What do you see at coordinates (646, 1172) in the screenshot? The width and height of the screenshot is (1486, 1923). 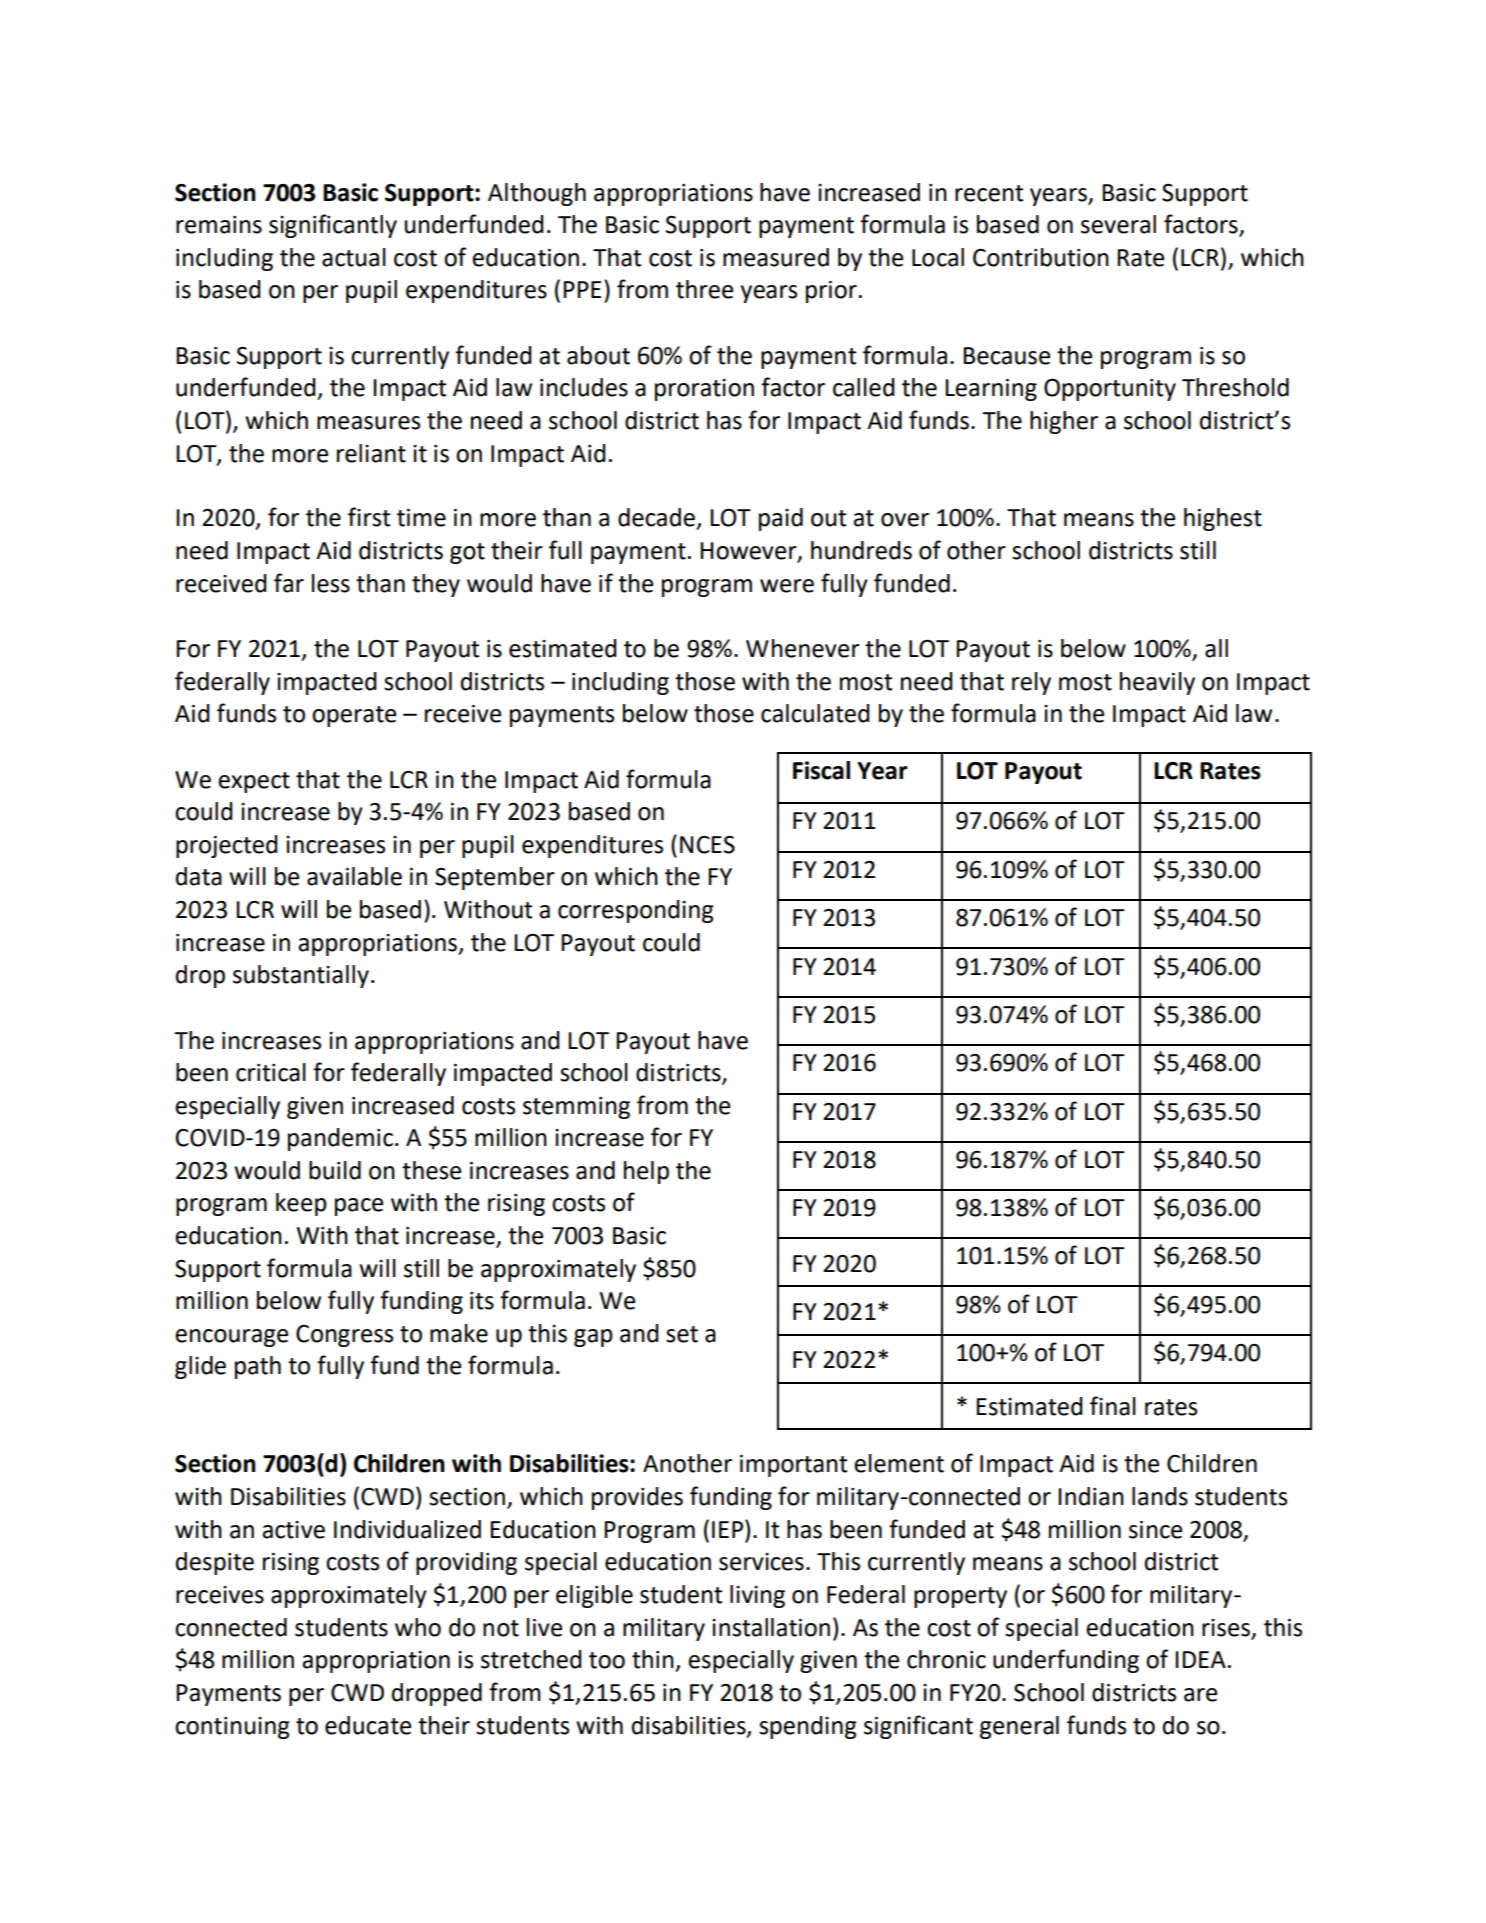 I see `help` at bounding box center [646, 1172].
